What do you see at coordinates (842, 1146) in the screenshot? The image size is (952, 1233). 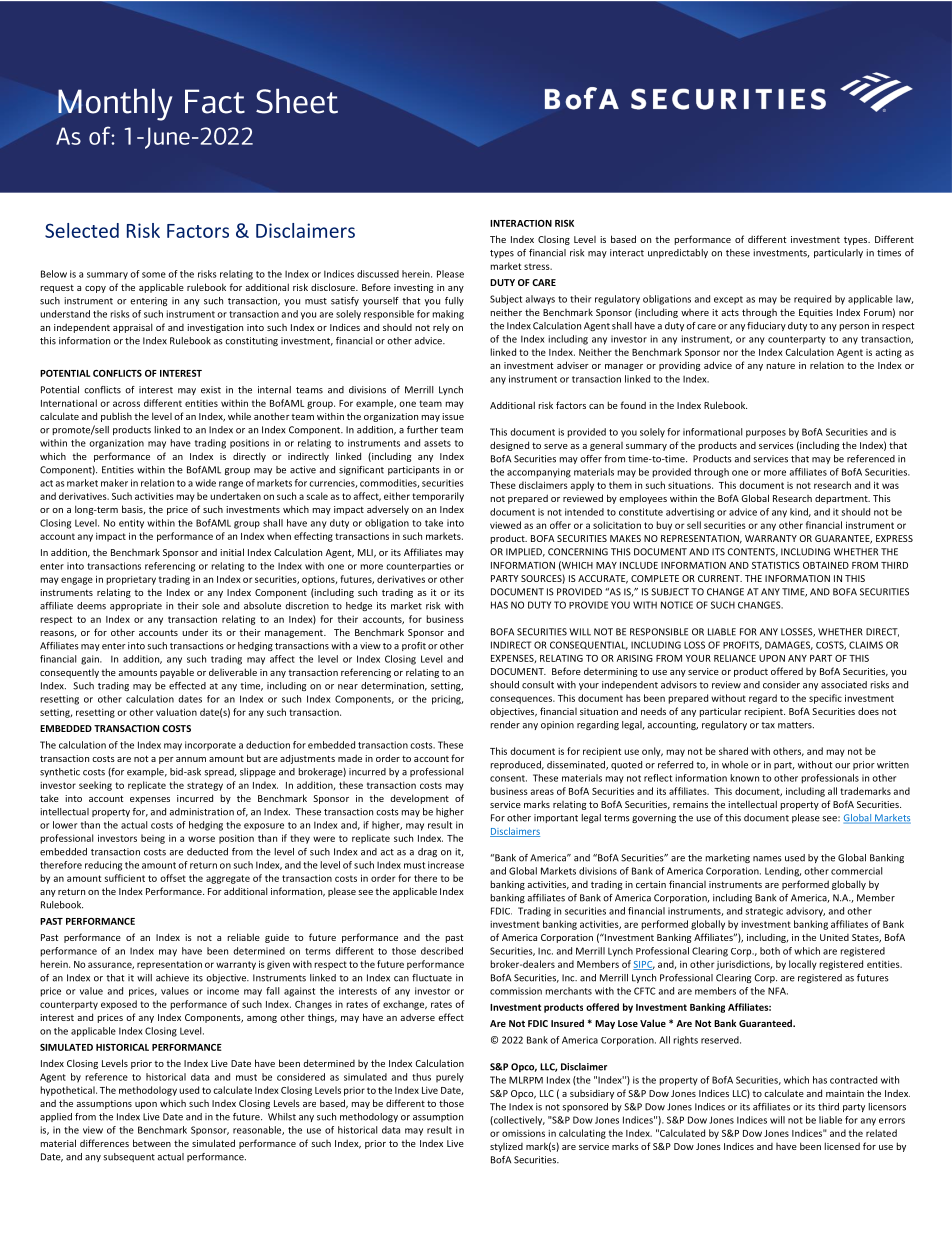 I see `licensed` at bounding box center [842, 1146].
